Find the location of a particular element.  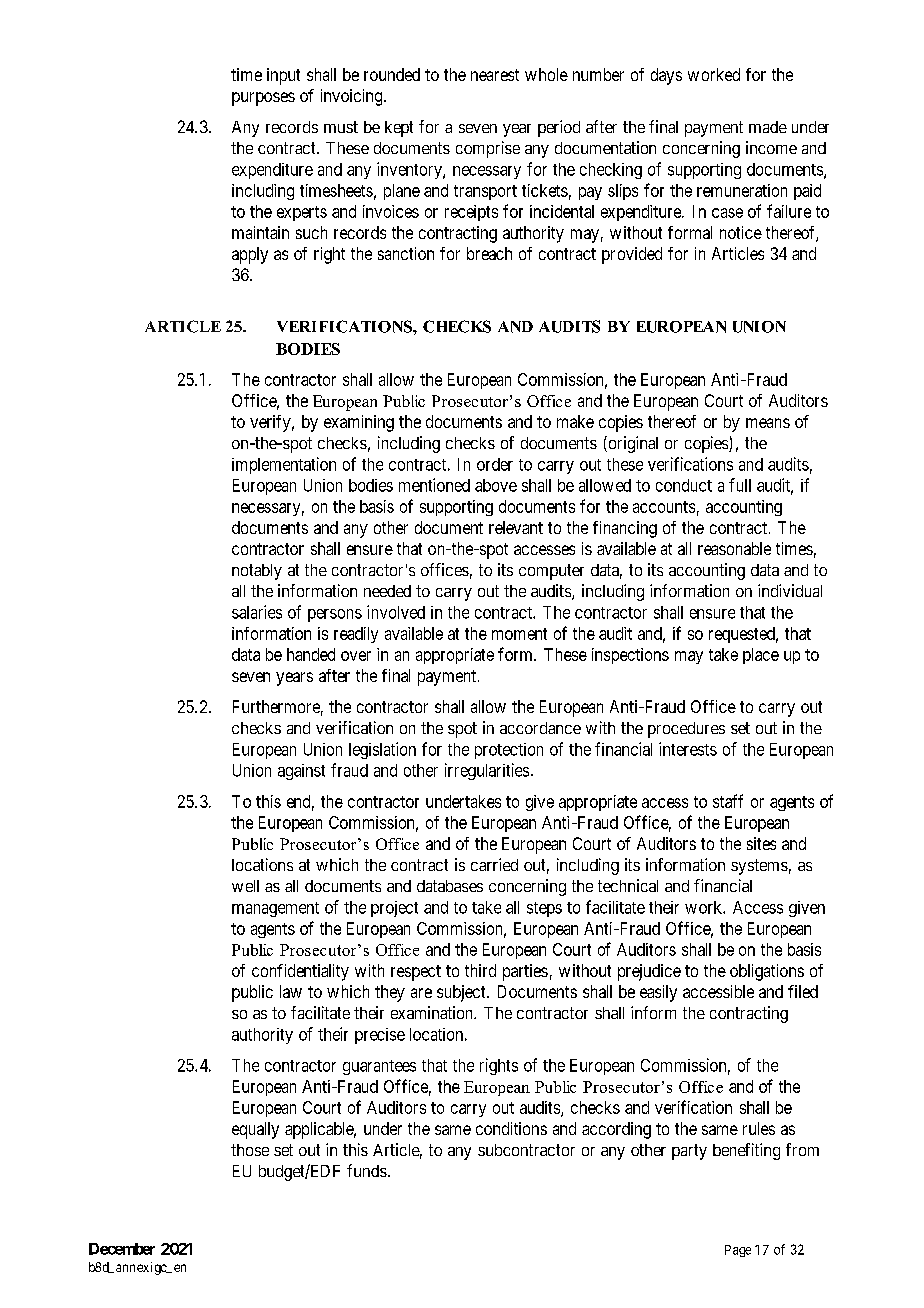

nearest is located at coordinates (495, 75).
